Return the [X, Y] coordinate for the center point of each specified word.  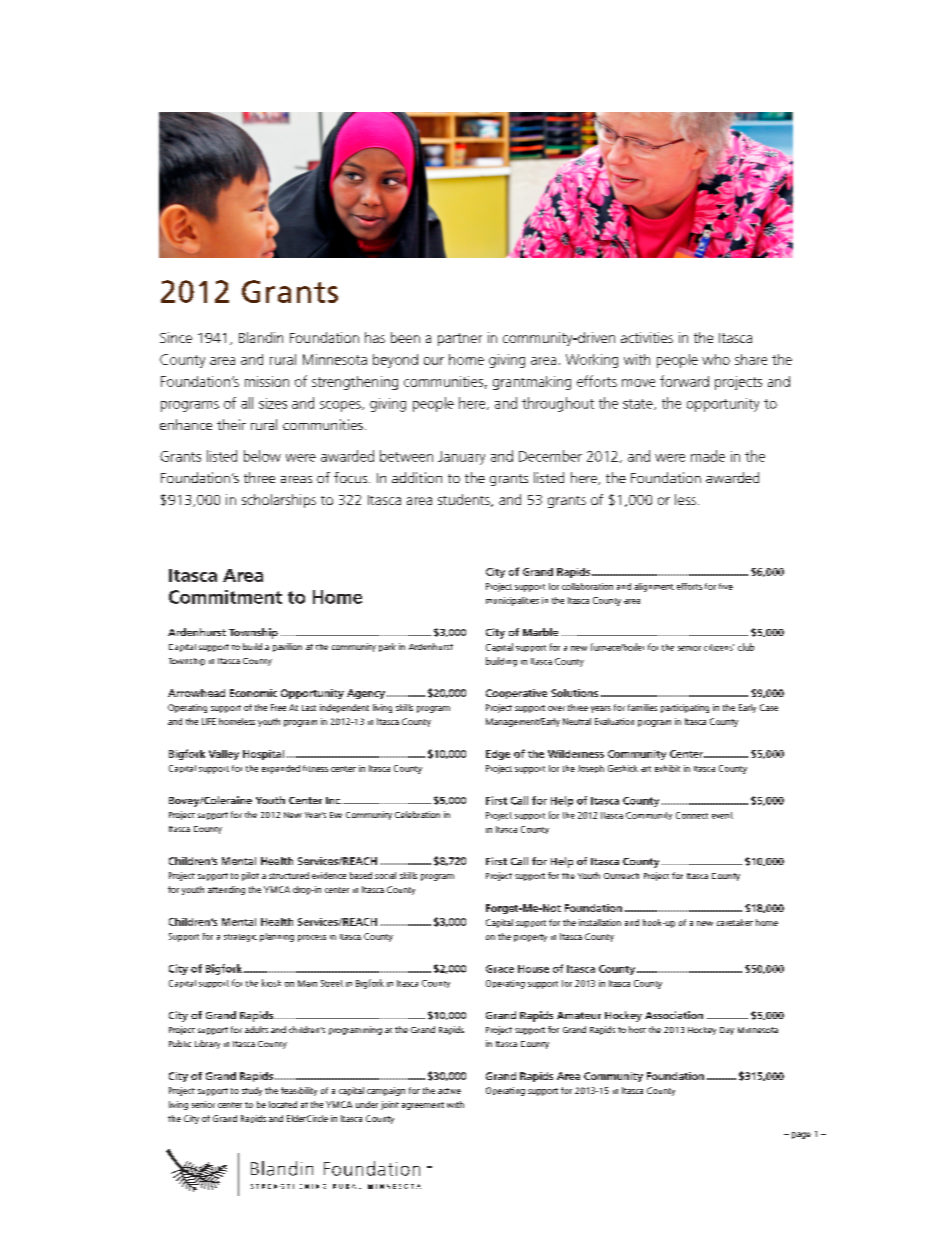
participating [685, 708]
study [252, 1091]
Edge [498, 755]
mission [267, 381]
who [716, 359]
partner [460, 339]
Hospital [263, 755]
